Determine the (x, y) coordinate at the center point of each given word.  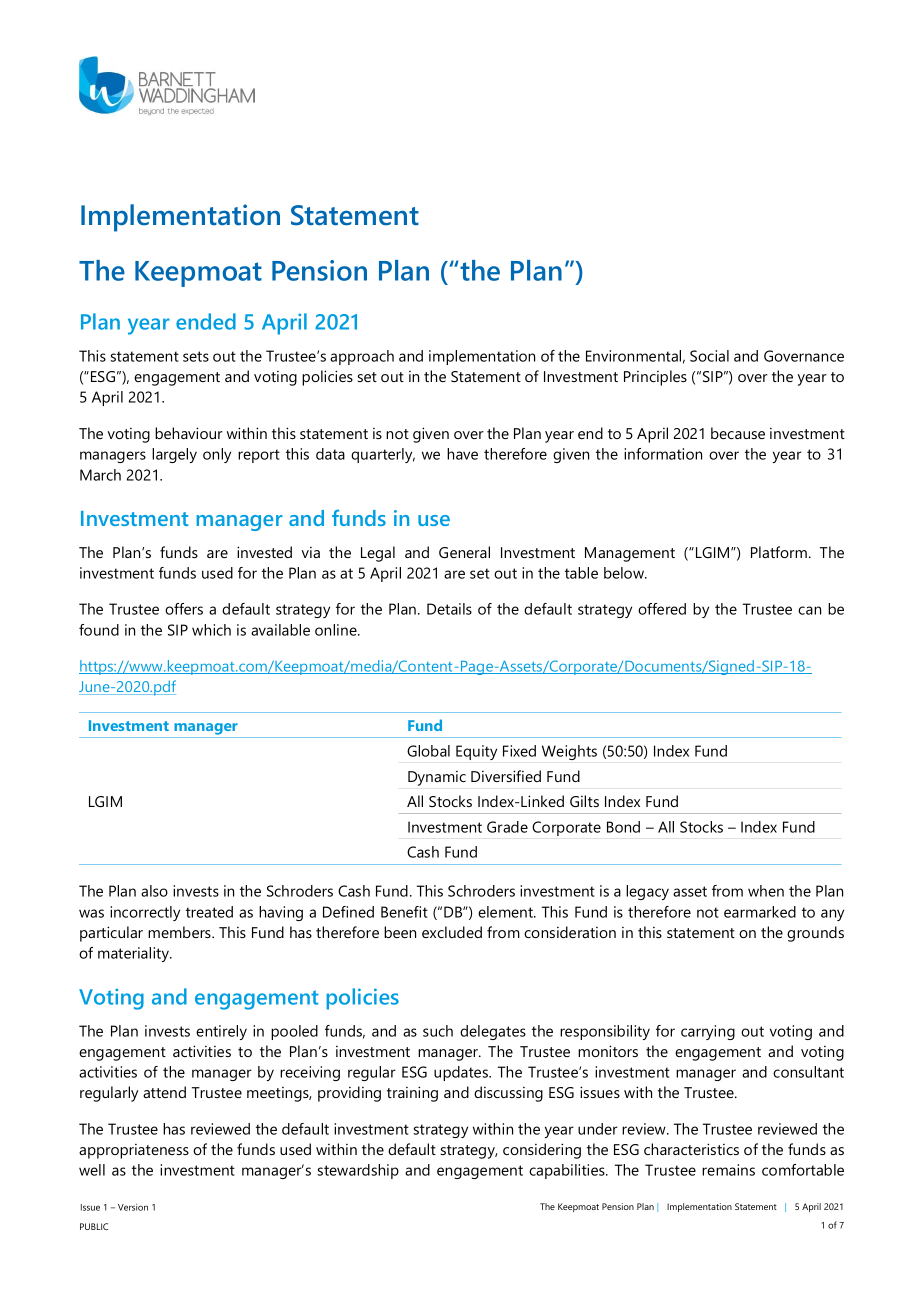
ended (206, 321)
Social (709, 356)
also (154, 891)
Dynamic (437, 778)
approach (362, 357)
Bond (623, 827)
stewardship (358, 1171)
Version (133, 1207)
